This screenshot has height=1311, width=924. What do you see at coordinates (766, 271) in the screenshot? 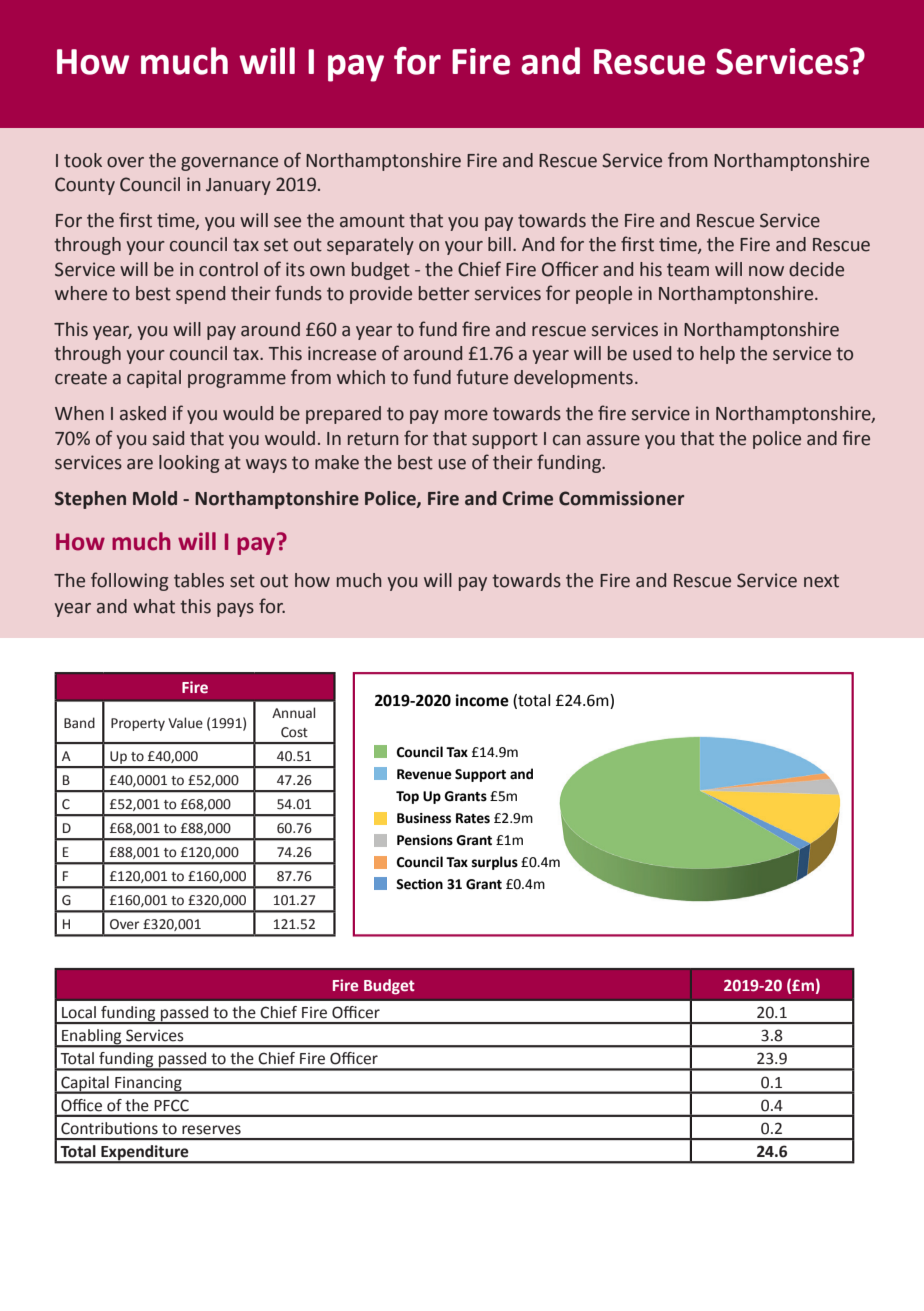
I see `now` at bounding box center [766, 271].
